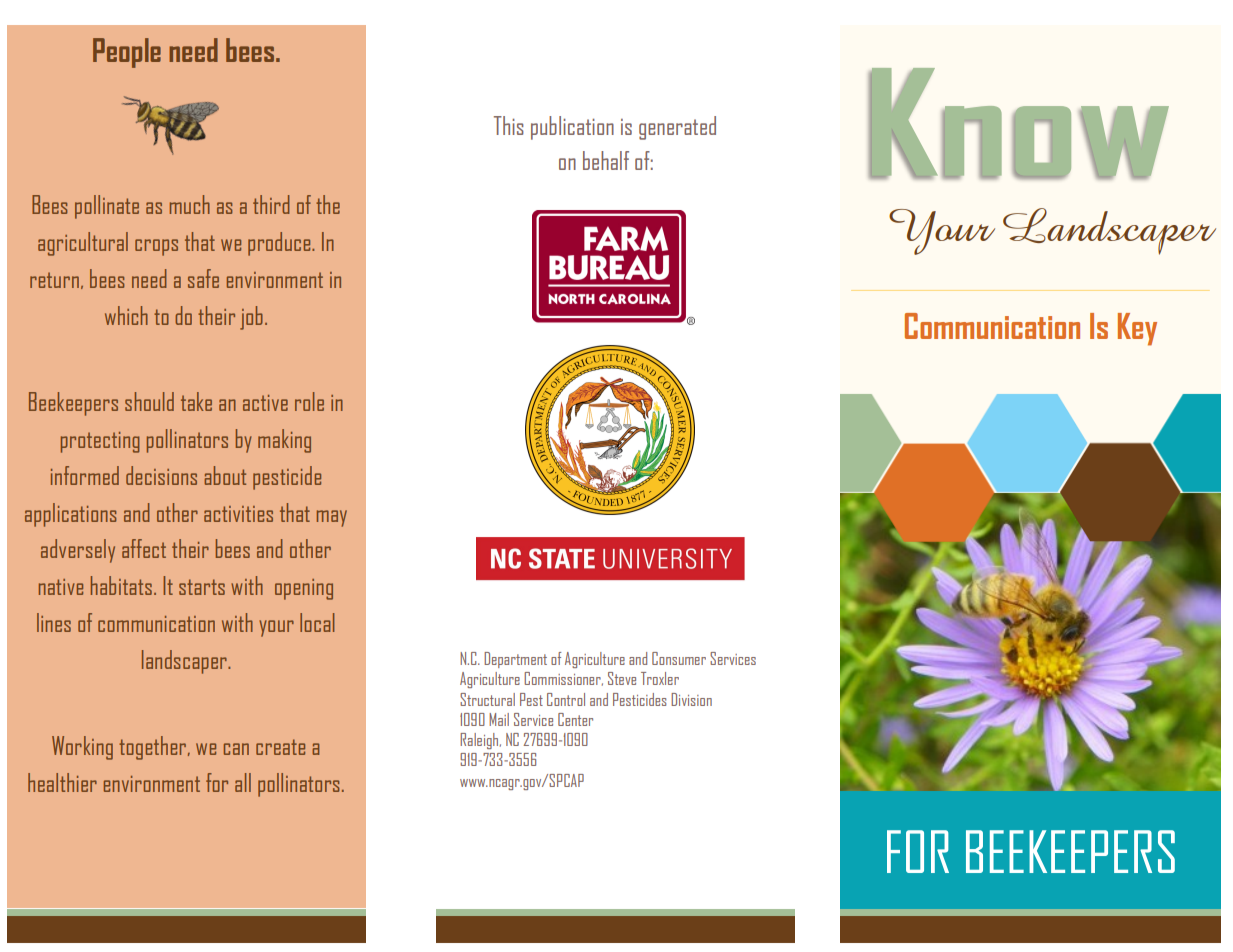 The width and height of the document is (1233, 952). What do you see at coordinates (572, 128) in the document?
I see `publication` at bounding box center [572, 128].
